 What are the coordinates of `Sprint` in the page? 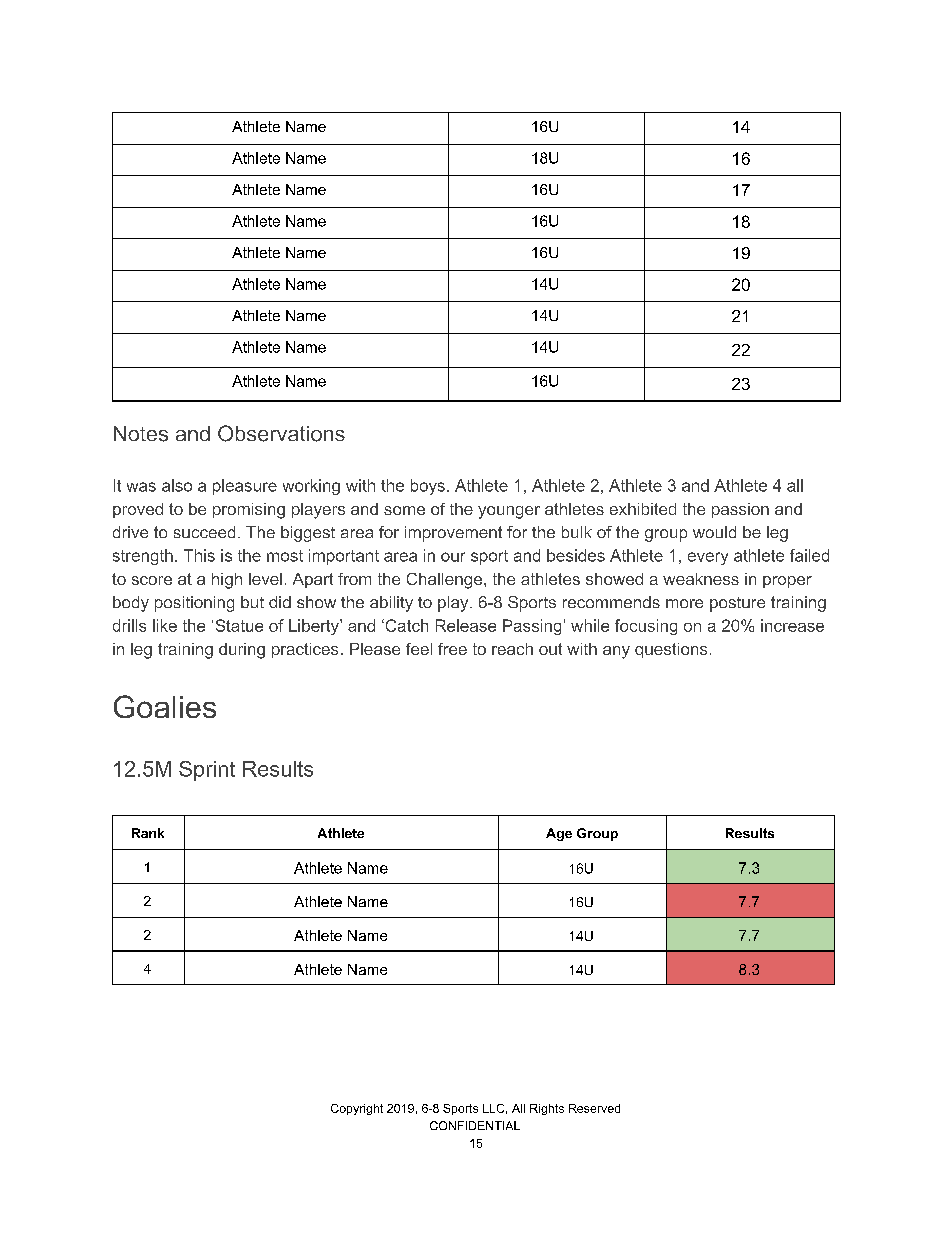 It's located at (207, 771).
